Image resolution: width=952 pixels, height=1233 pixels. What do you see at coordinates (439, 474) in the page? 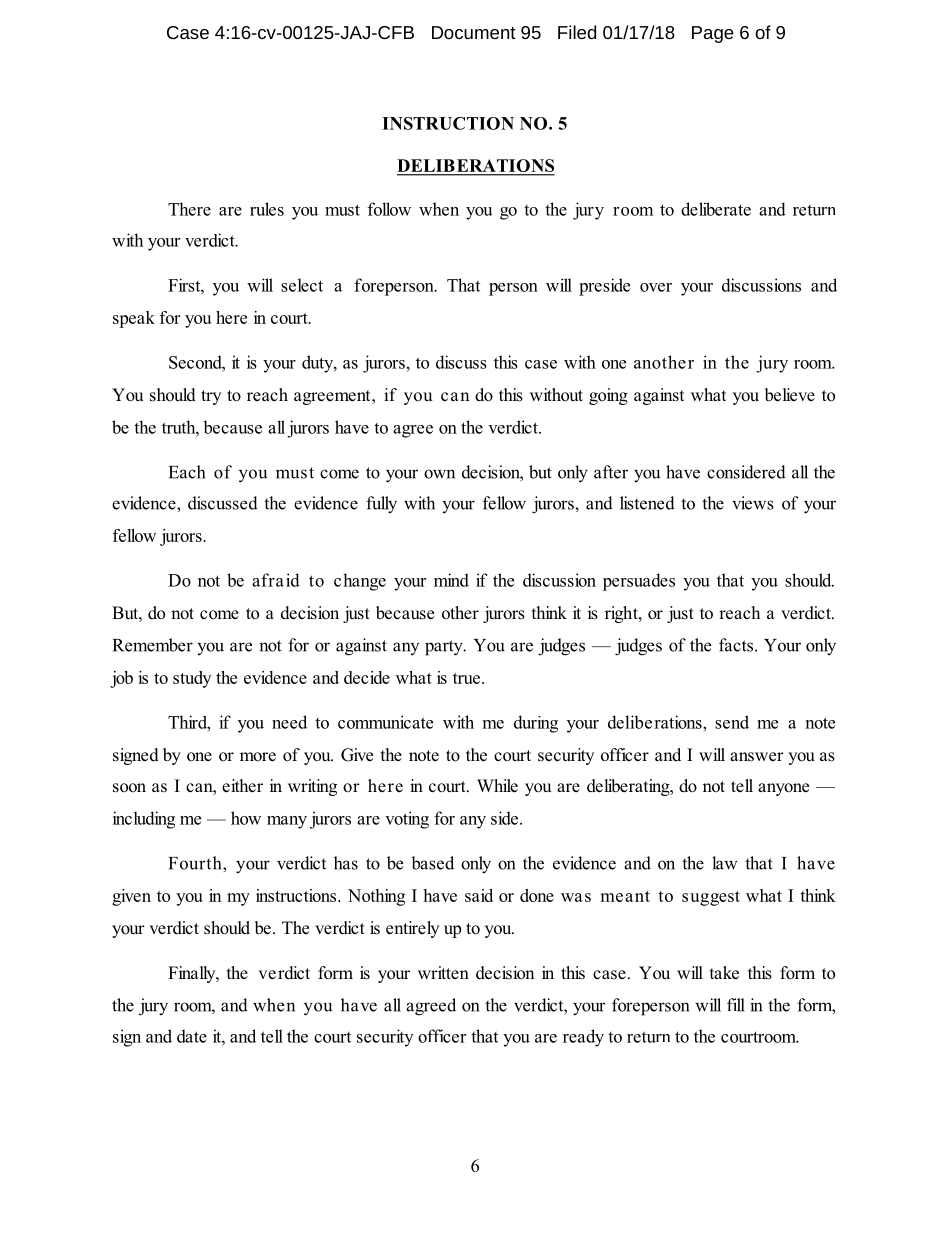
I see `own` at bounding box center [439, 474].
